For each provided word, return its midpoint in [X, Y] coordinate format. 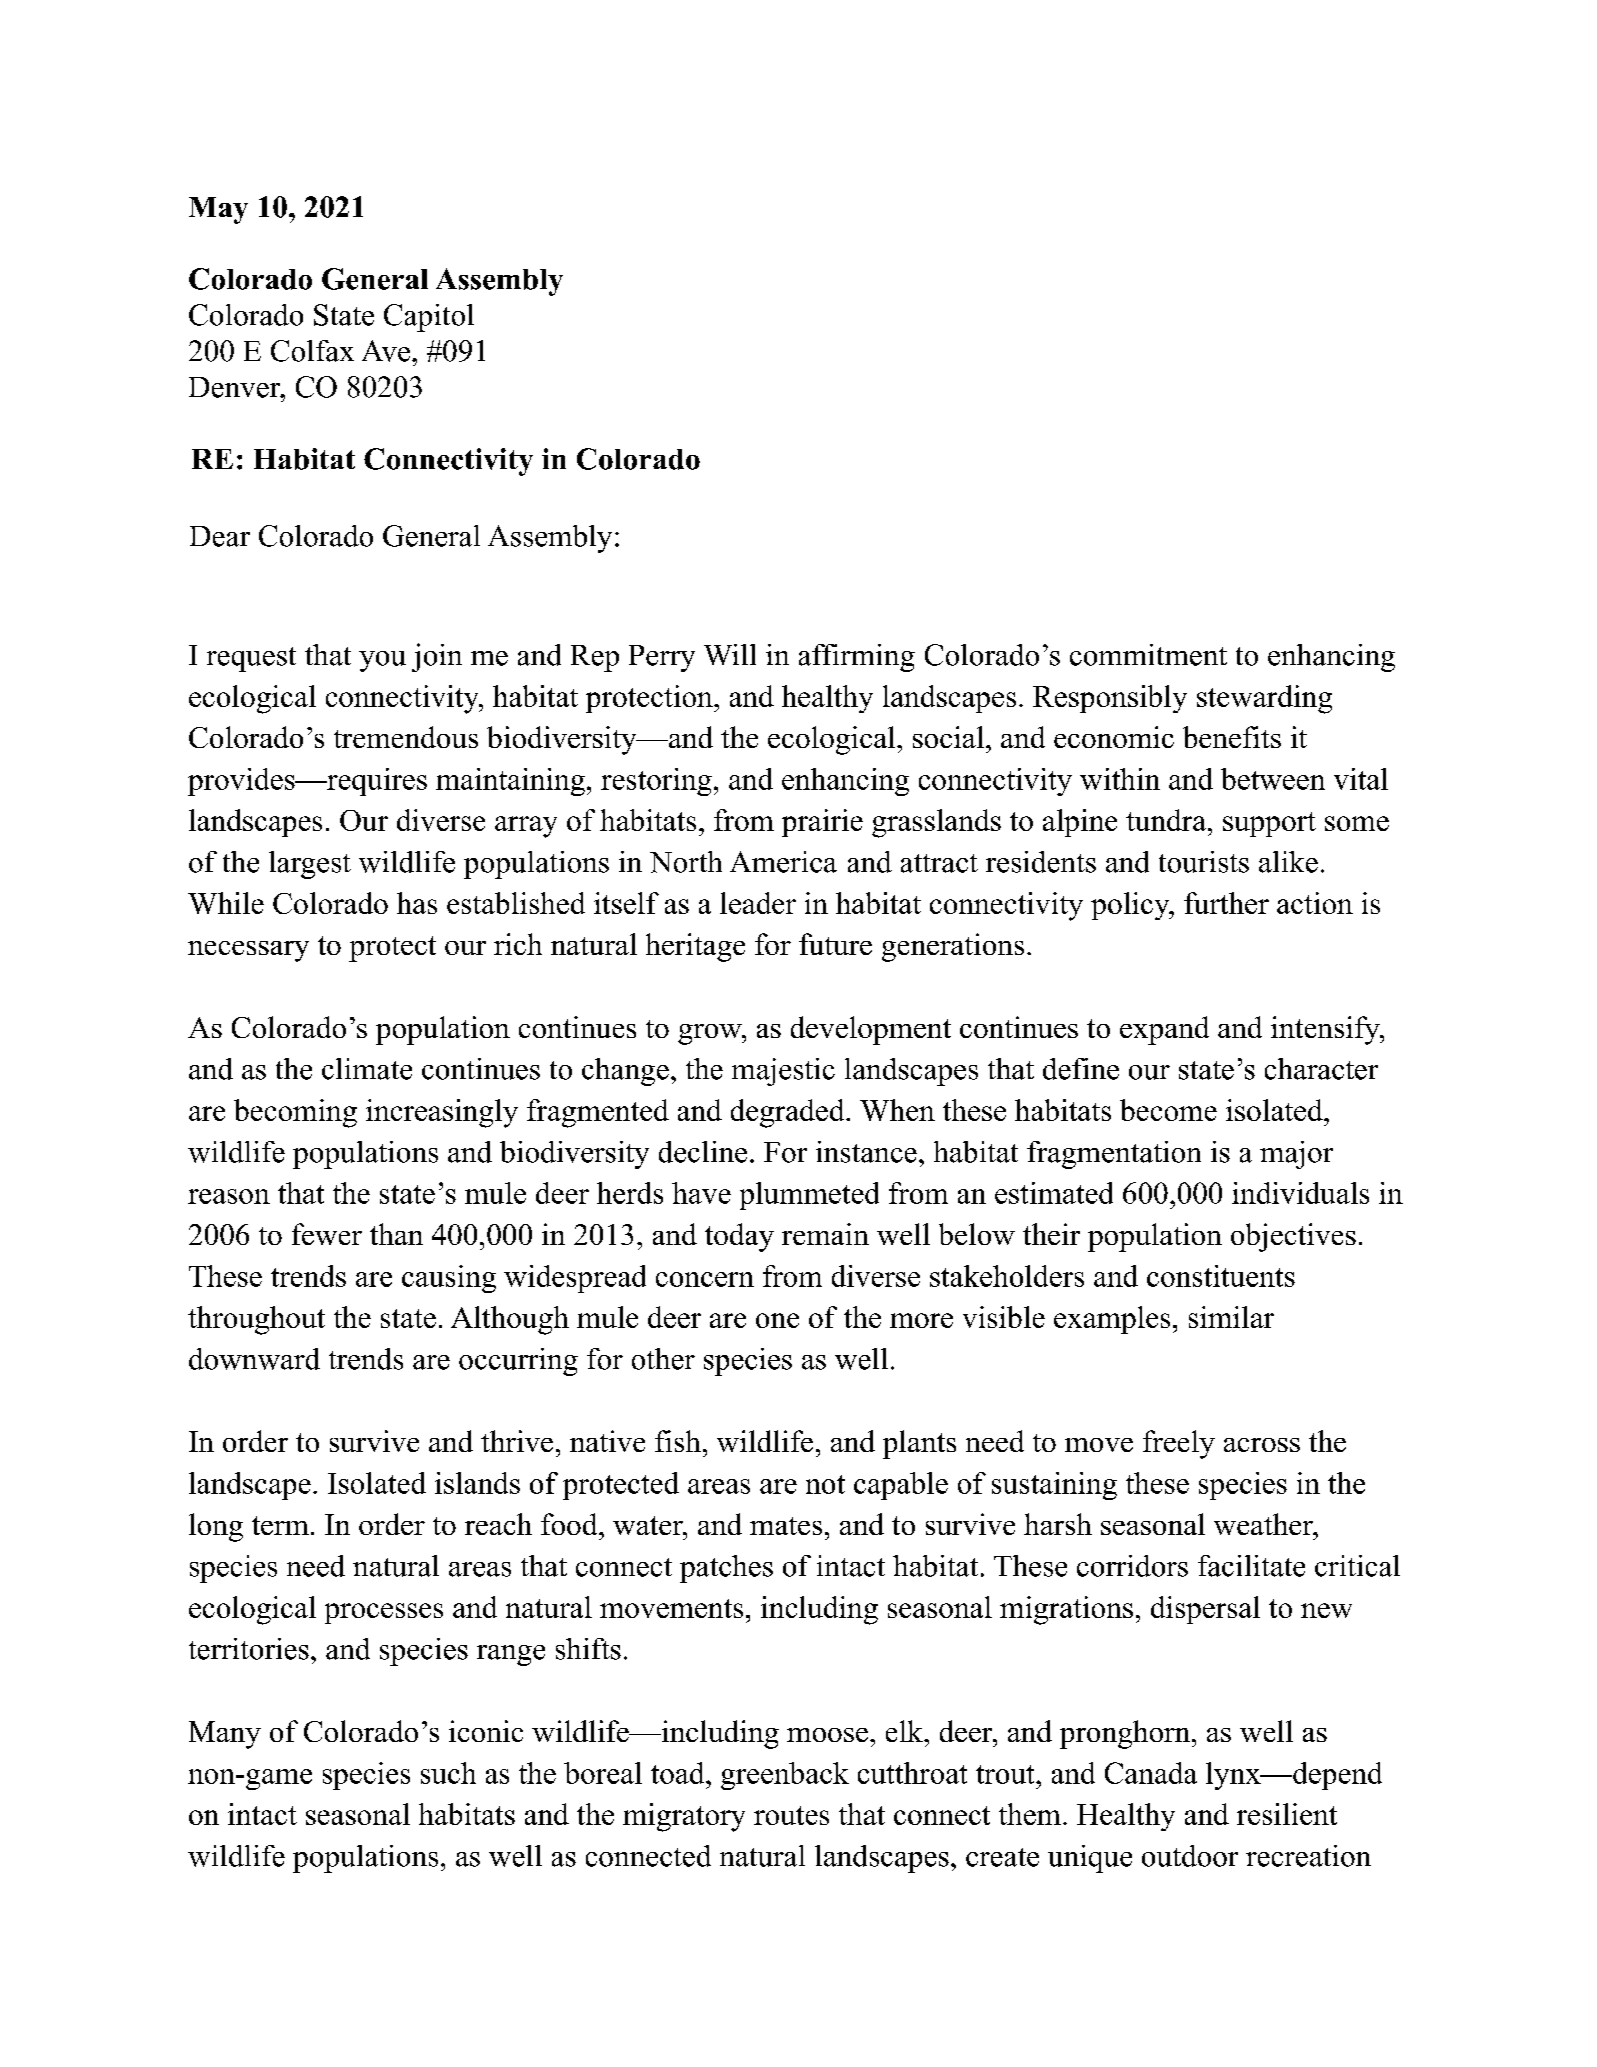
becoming [295, 1113]
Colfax [312, 351]
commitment [1148, 655]
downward [254, 1359]
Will [730, 654]
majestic [783, 1072]
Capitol [429, 318]
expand [1164, 1030]
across [1262, 1445]
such [448, 1773]
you [382, 661]
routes [791, 1815]
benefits [1232, 737]
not [825, 1484]
